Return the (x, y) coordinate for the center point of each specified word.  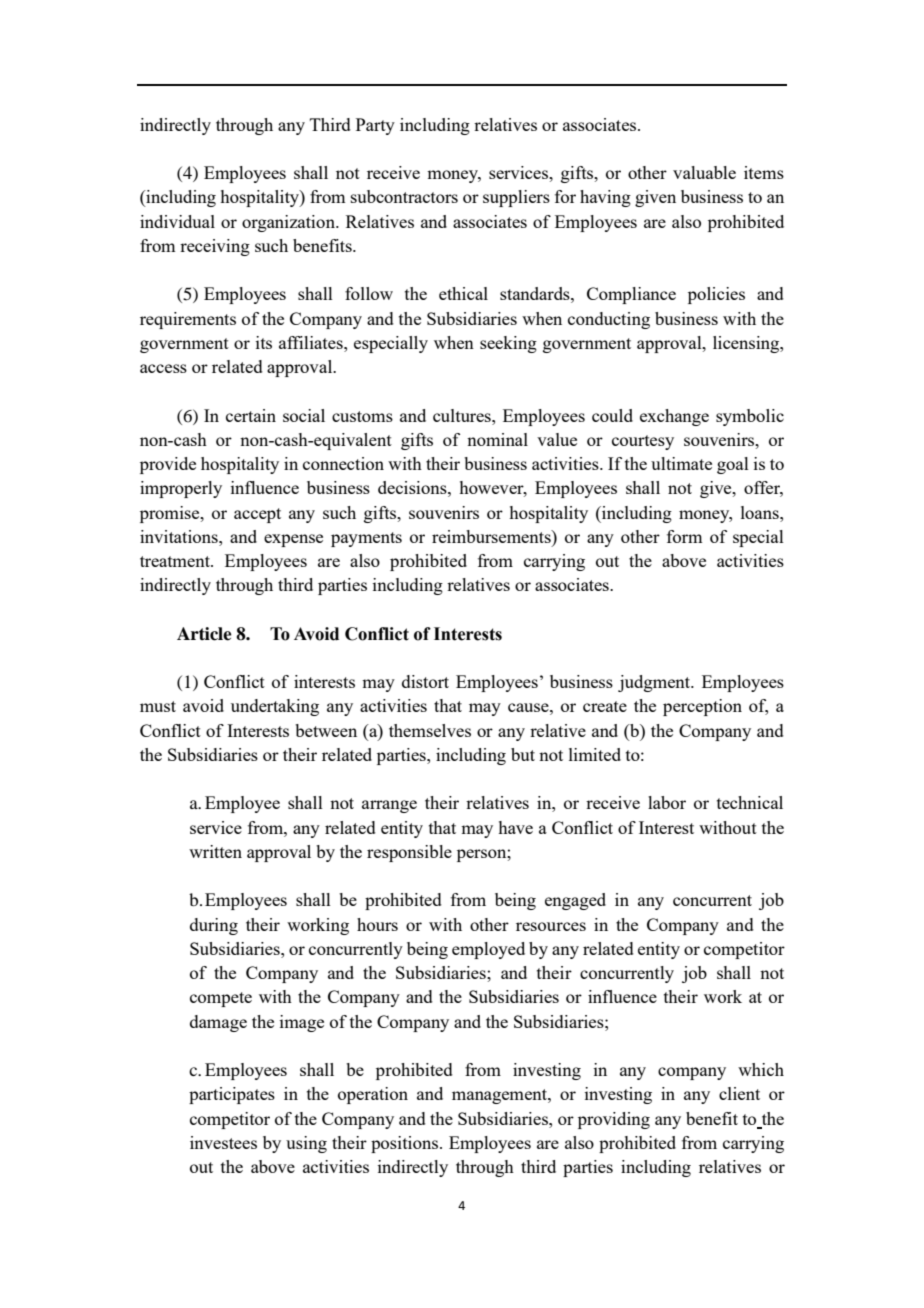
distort (425, 681)
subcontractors (404, 196)
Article (204, 634)
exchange (674, 417)
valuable (704, 172)
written (215, 851)
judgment (655, 683)
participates (232, 1095)
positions (406, 1144)
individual (177, 221)
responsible (409, 853)
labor (667, 802)
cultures (463, 415)
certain (251, 415)
